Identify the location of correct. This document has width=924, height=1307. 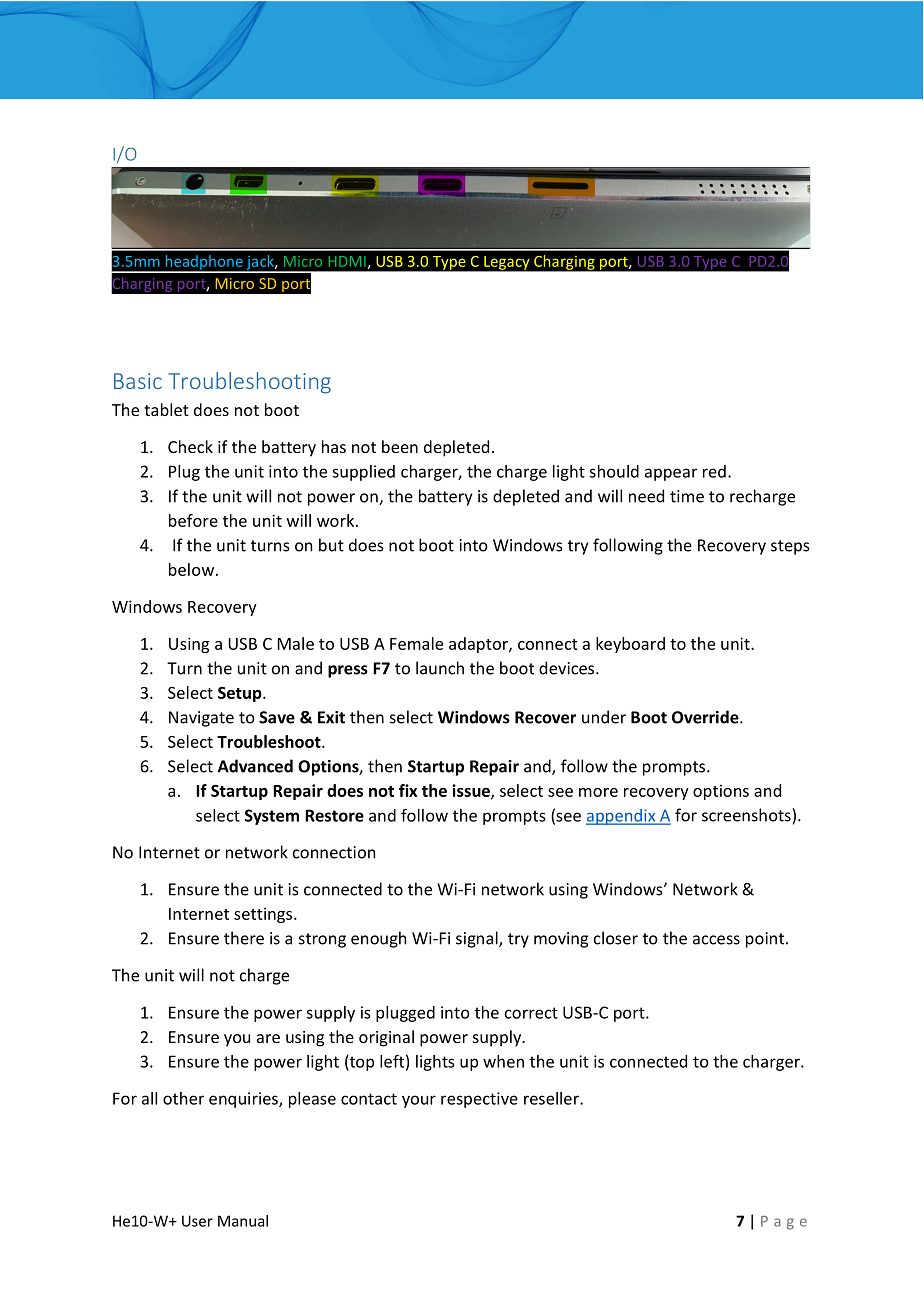
(531, 1013).
